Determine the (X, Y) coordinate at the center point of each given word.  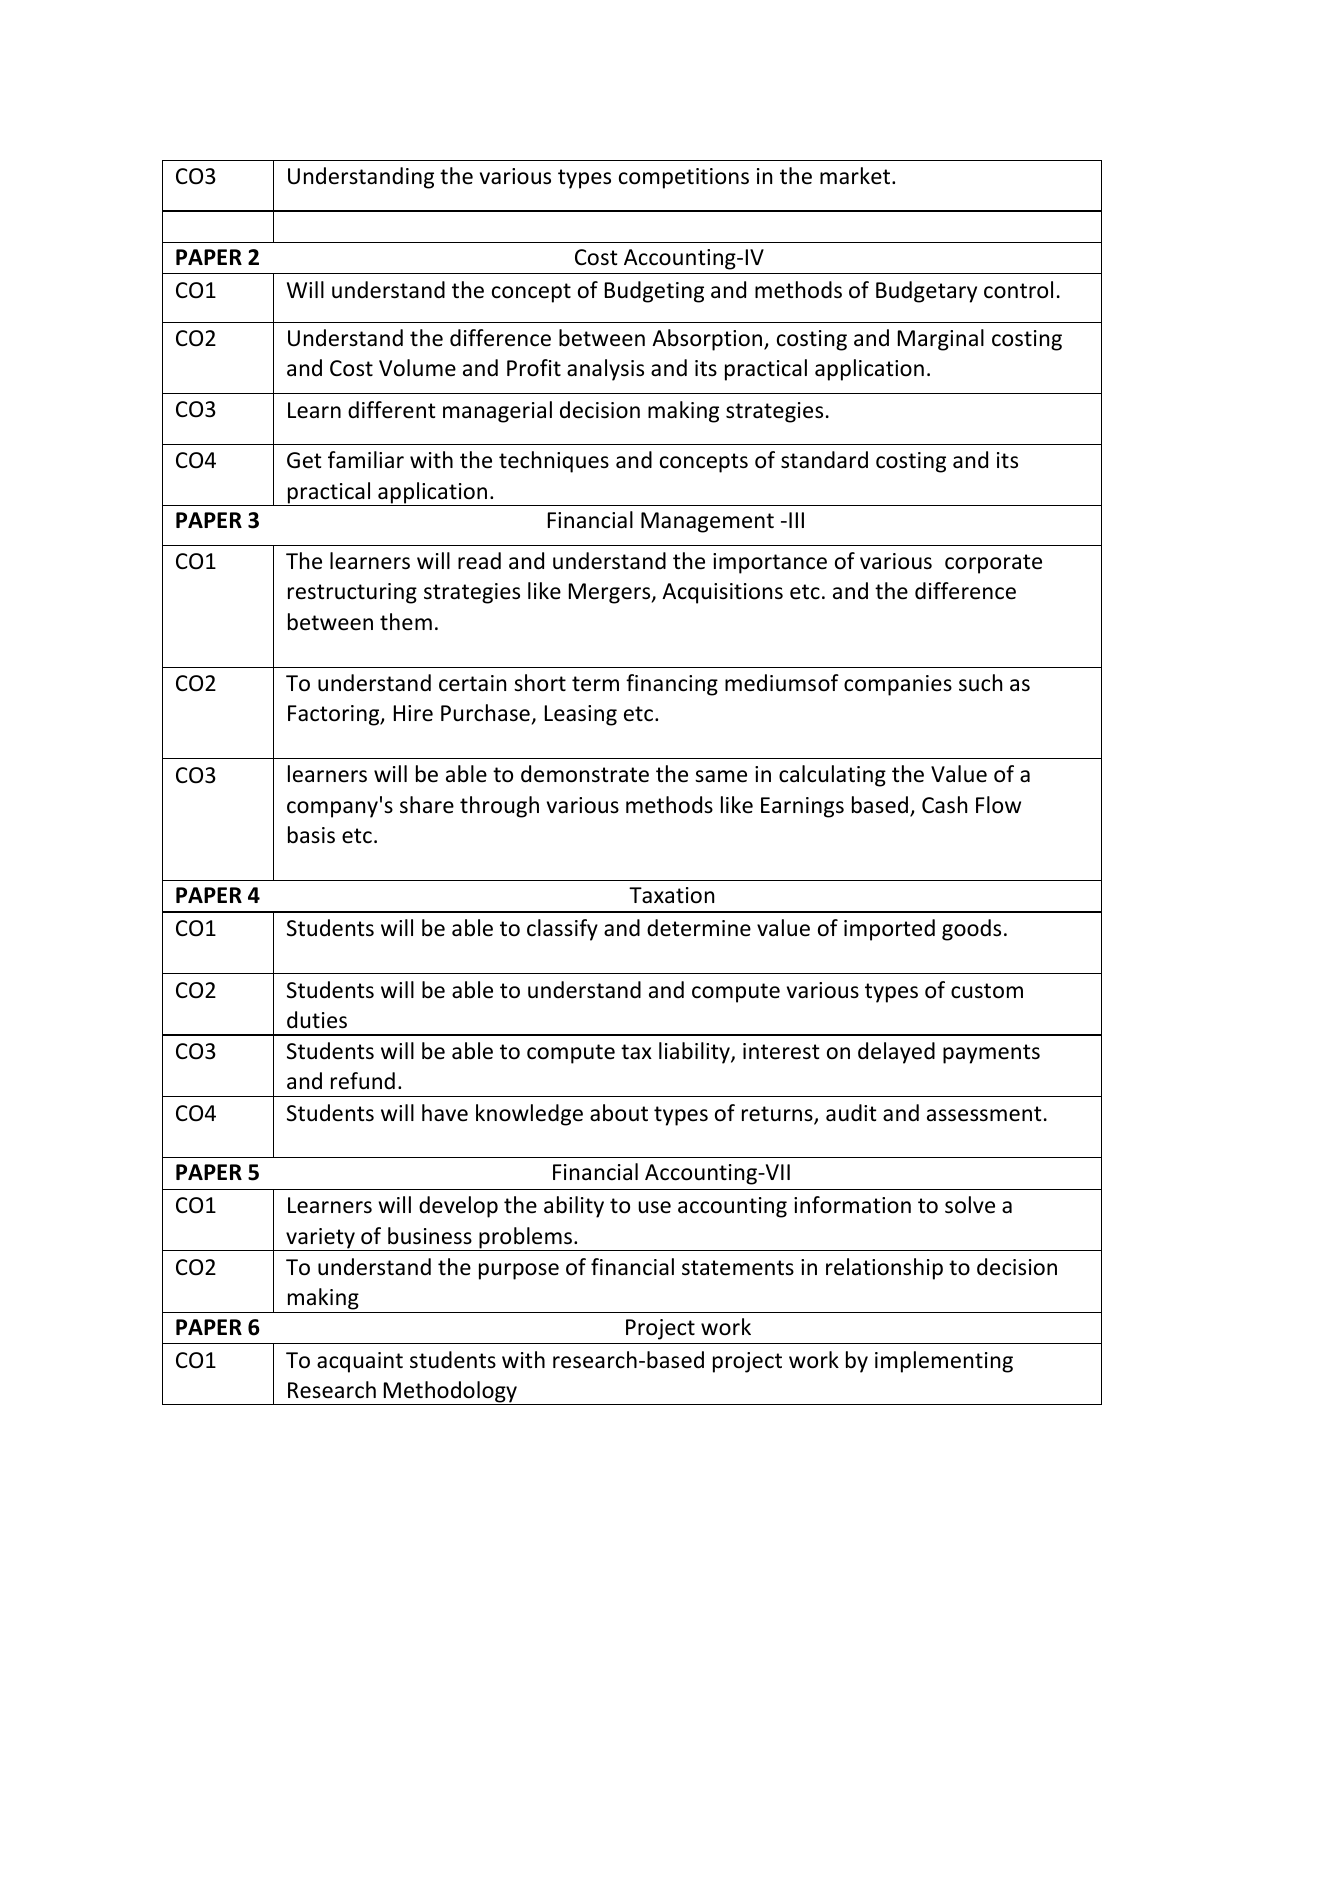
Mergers (611, 593)
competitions (684, 178)
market (856, 176)
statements (738, 1268)
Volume (417, 368)
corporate (993, 564)
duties (317, 1020)
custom (987, 991)
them (406, 622)
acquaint (360, 1362)
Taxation (671, 895)
